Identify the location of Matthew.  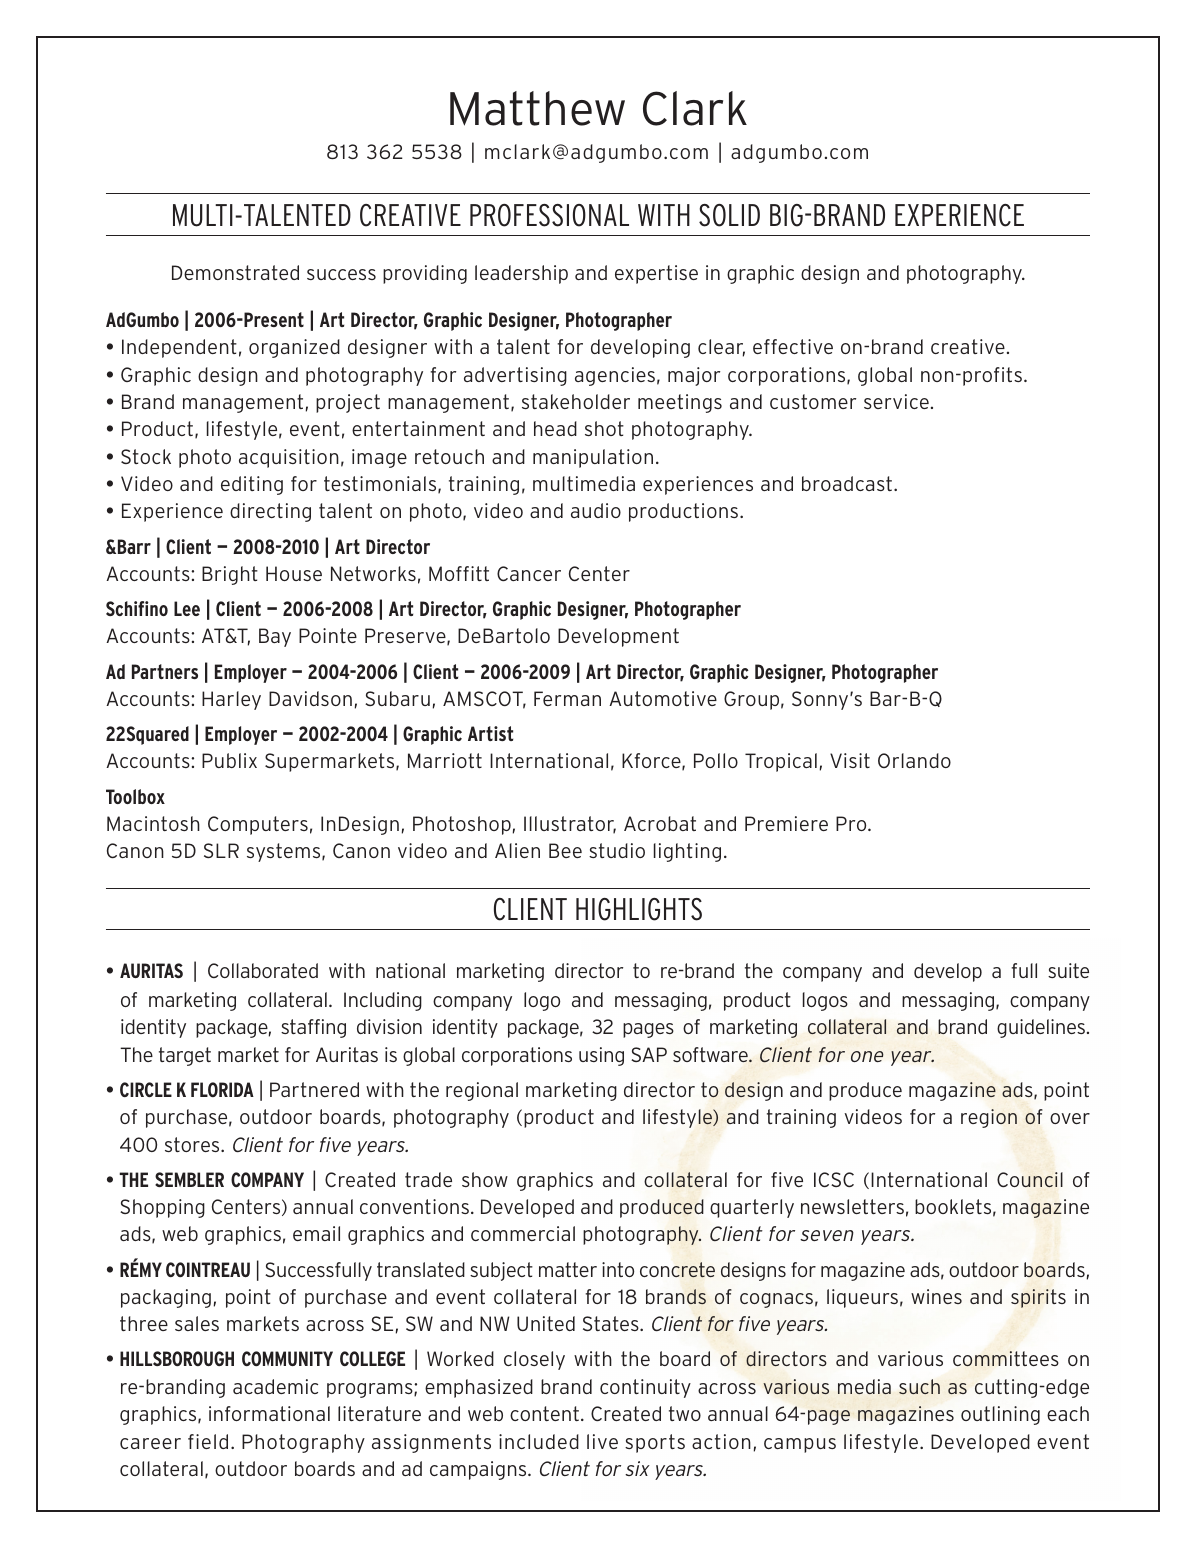
(537, 108).
